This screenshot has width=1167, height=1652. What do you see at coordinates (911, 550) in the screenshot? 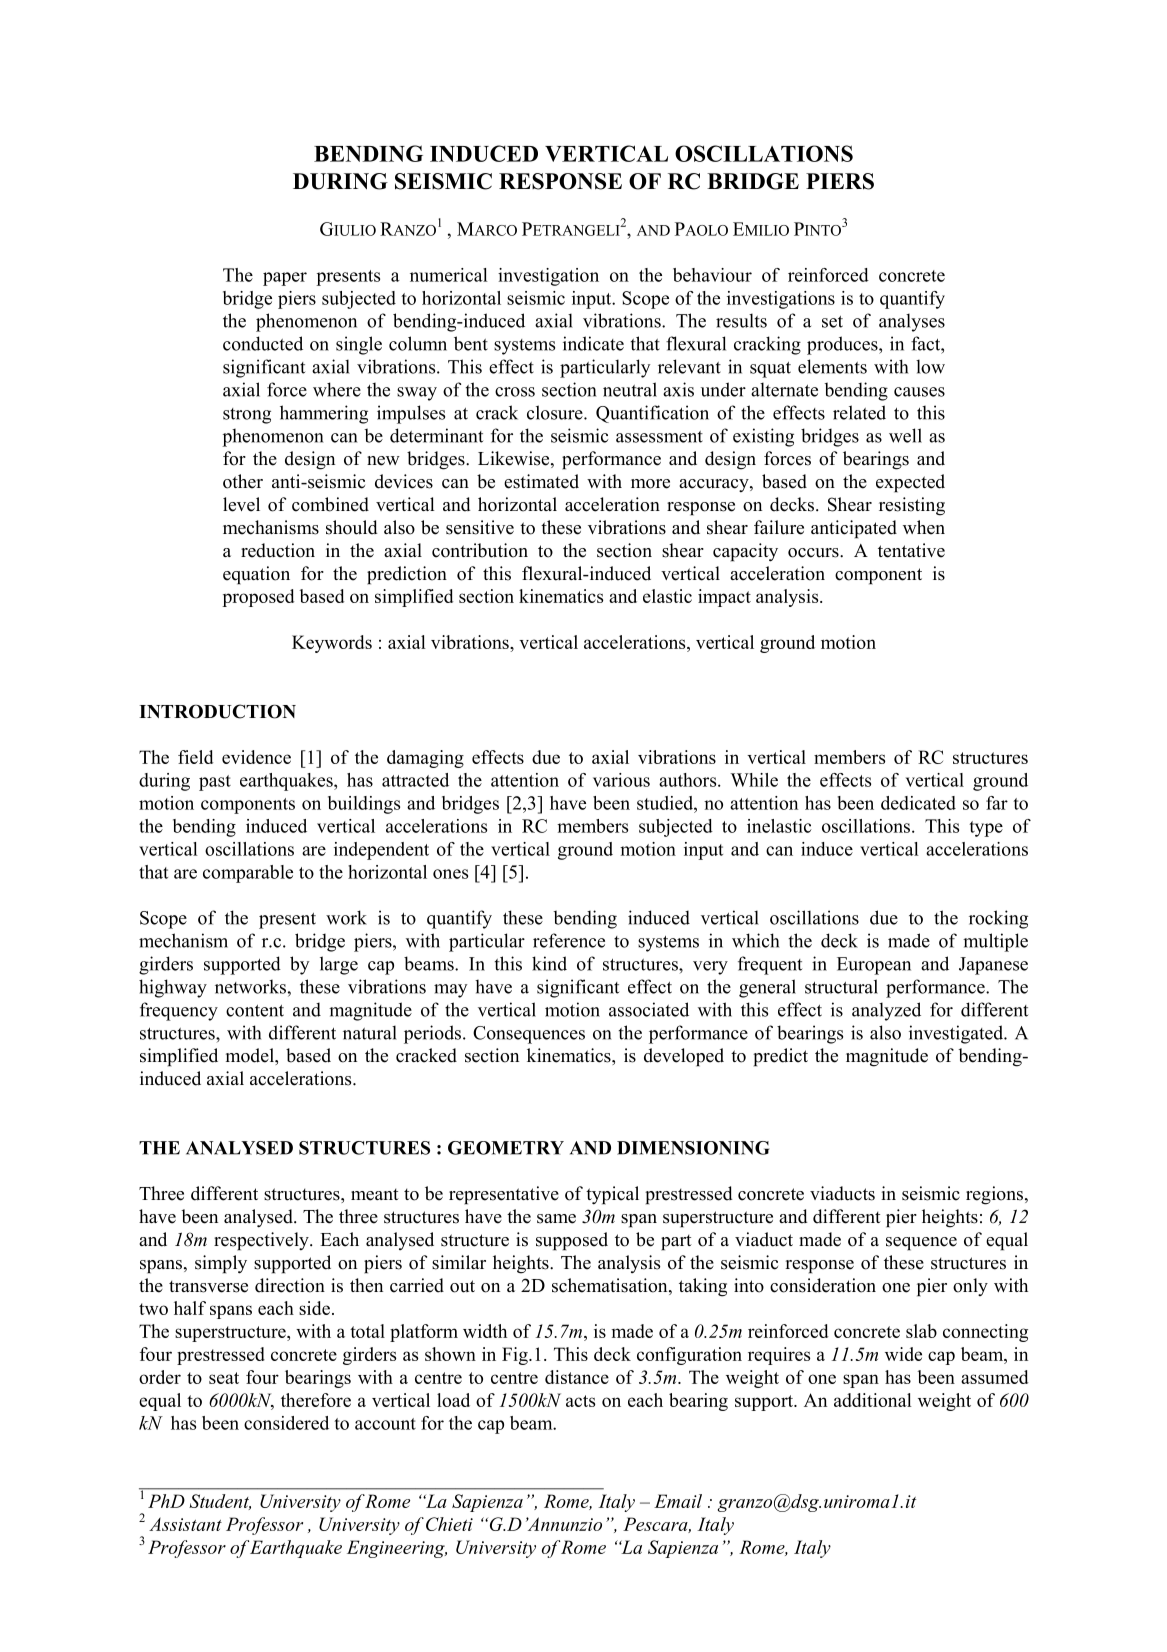
I see `tentative` at bounding box center [911, 550].
